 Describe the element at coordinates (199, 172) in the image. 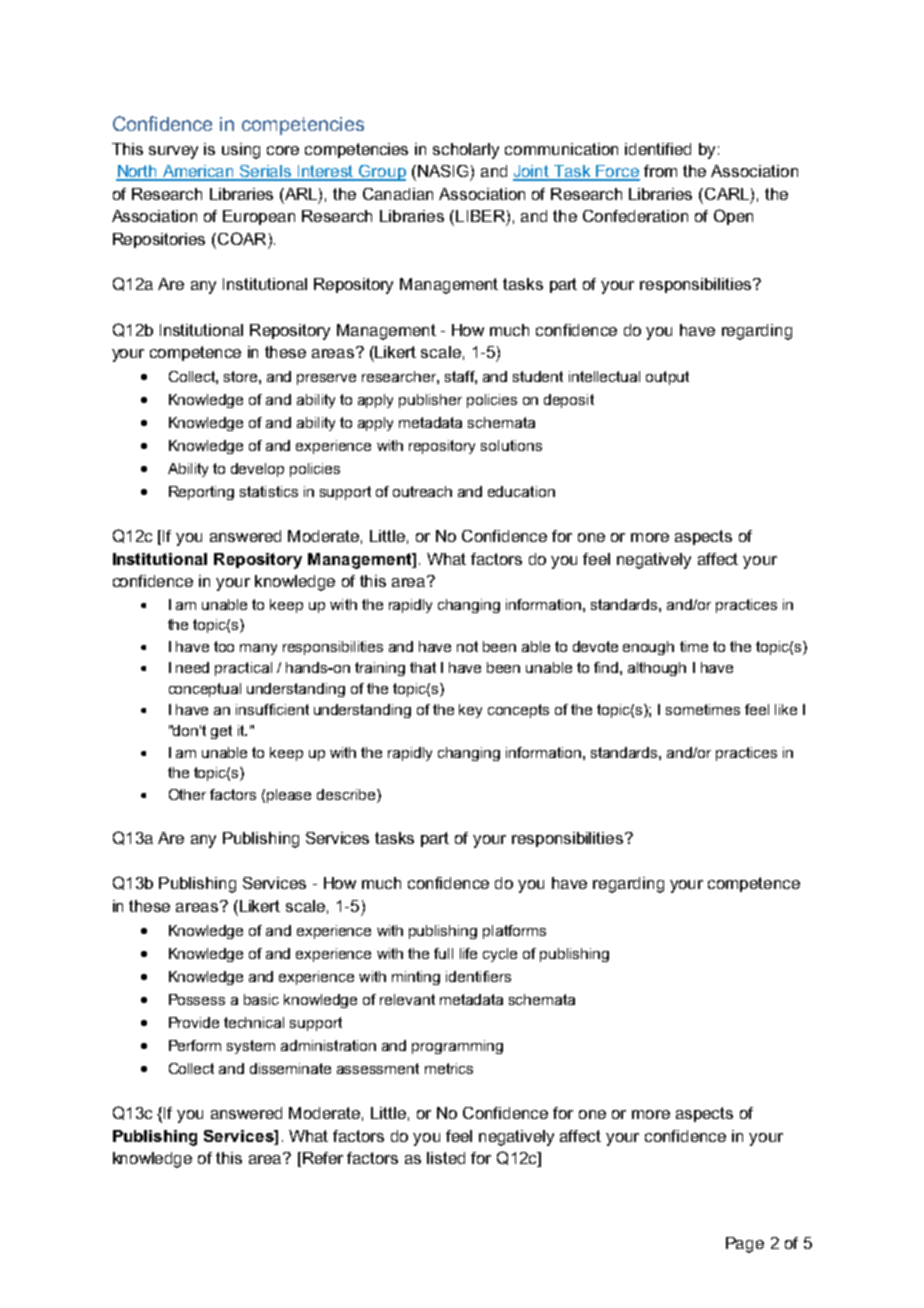

I see `American` at that location.
